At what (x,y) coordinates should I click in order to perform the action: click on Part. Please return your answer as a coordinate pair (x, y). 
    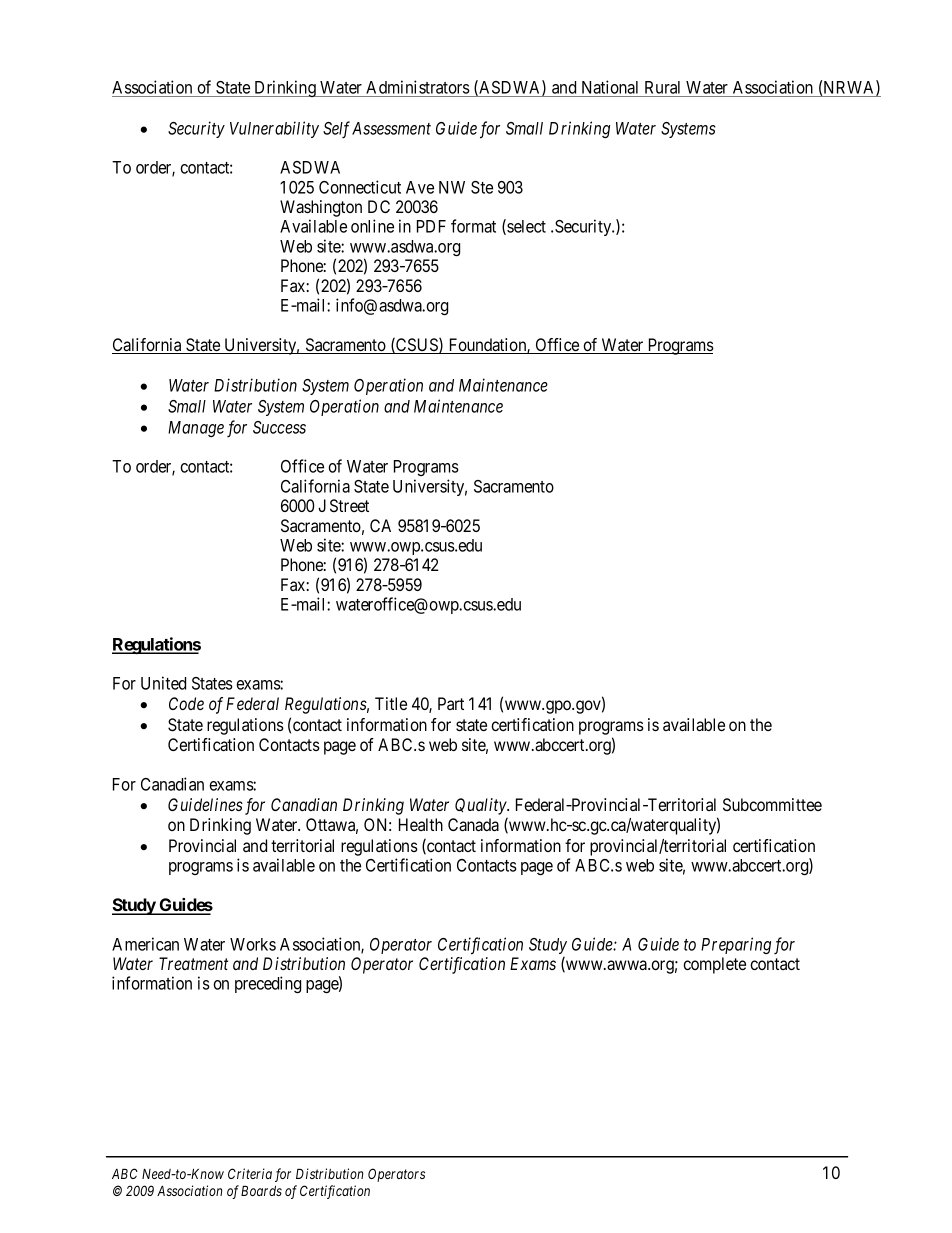
    Looking at the image, I should click on (451, 703).
